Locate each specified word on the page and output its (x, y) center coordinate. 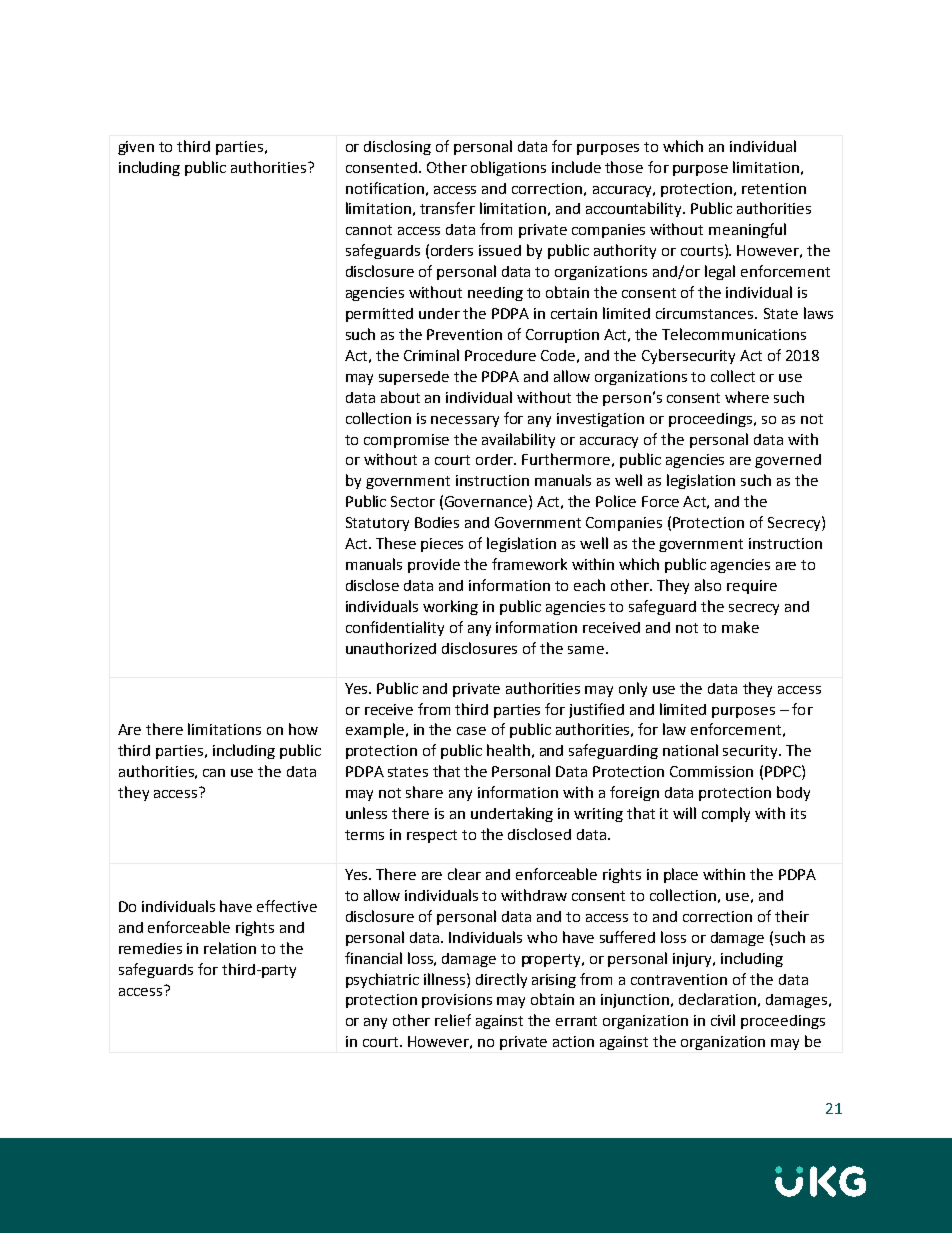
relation (230, 948)
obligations (508, 168)
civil (723, 1020)
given (136, 148)
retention (774, 188)
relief (453, 1020)
